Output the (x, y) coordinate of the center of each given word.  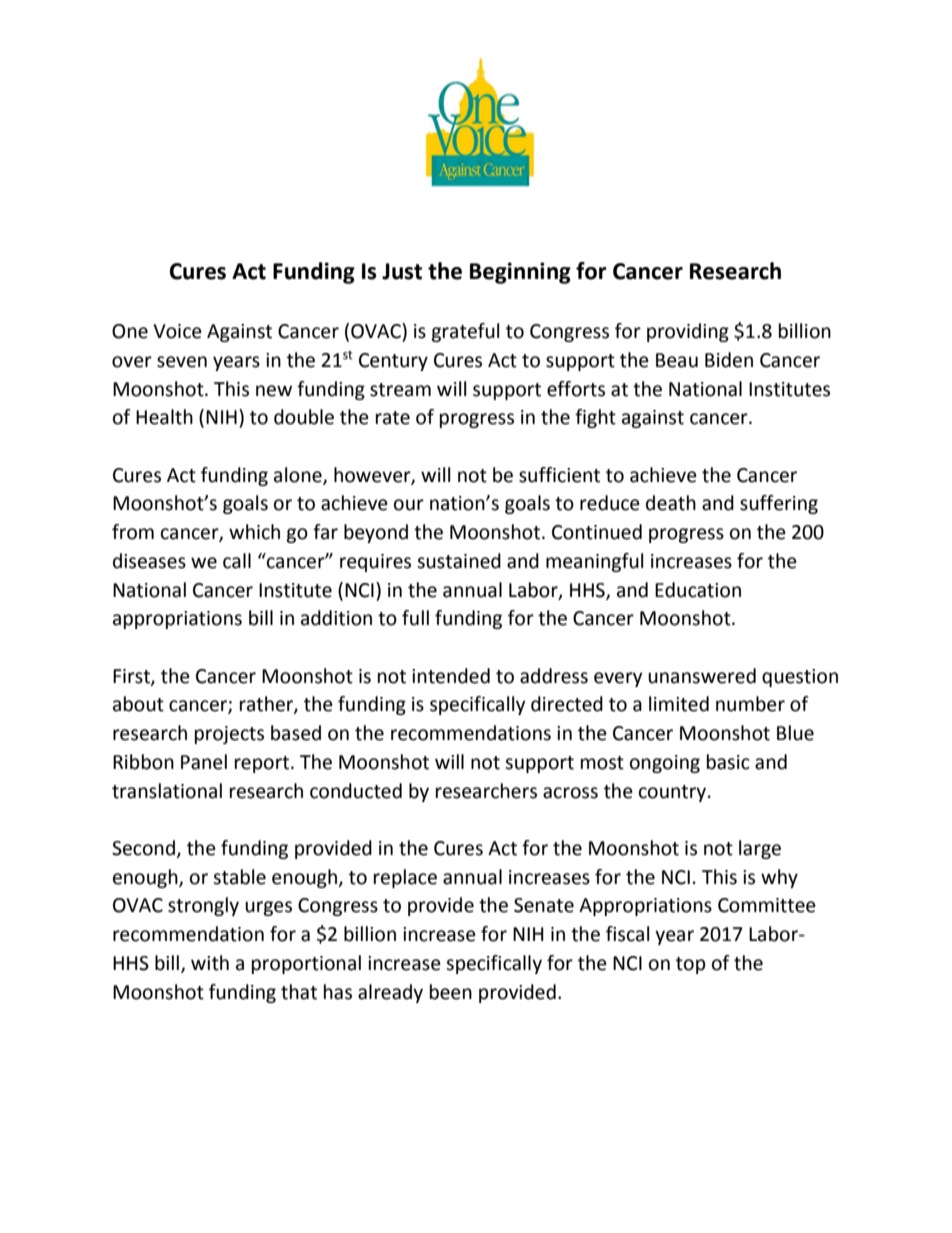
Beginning (520, 273)
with (210, 963)
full (415, 618)
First (132, 677)
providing (688, 332)
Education (698, 590)
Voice (177, 331)
